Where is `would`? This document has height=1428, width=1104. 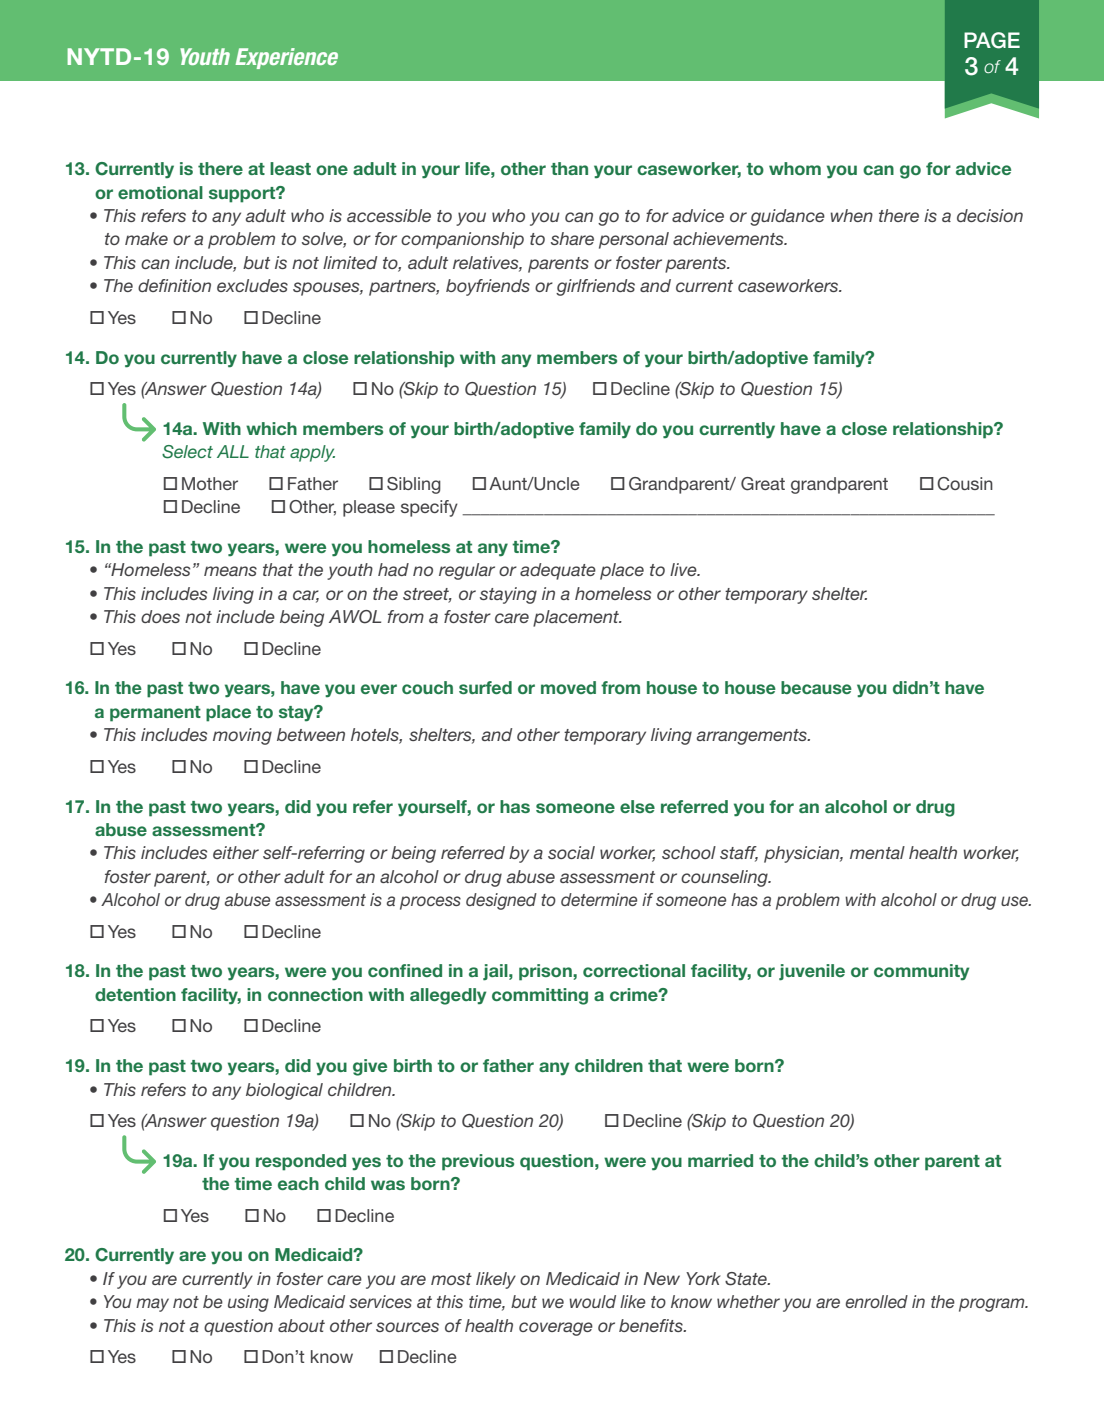 would is located at coordinates (592, 1301).
